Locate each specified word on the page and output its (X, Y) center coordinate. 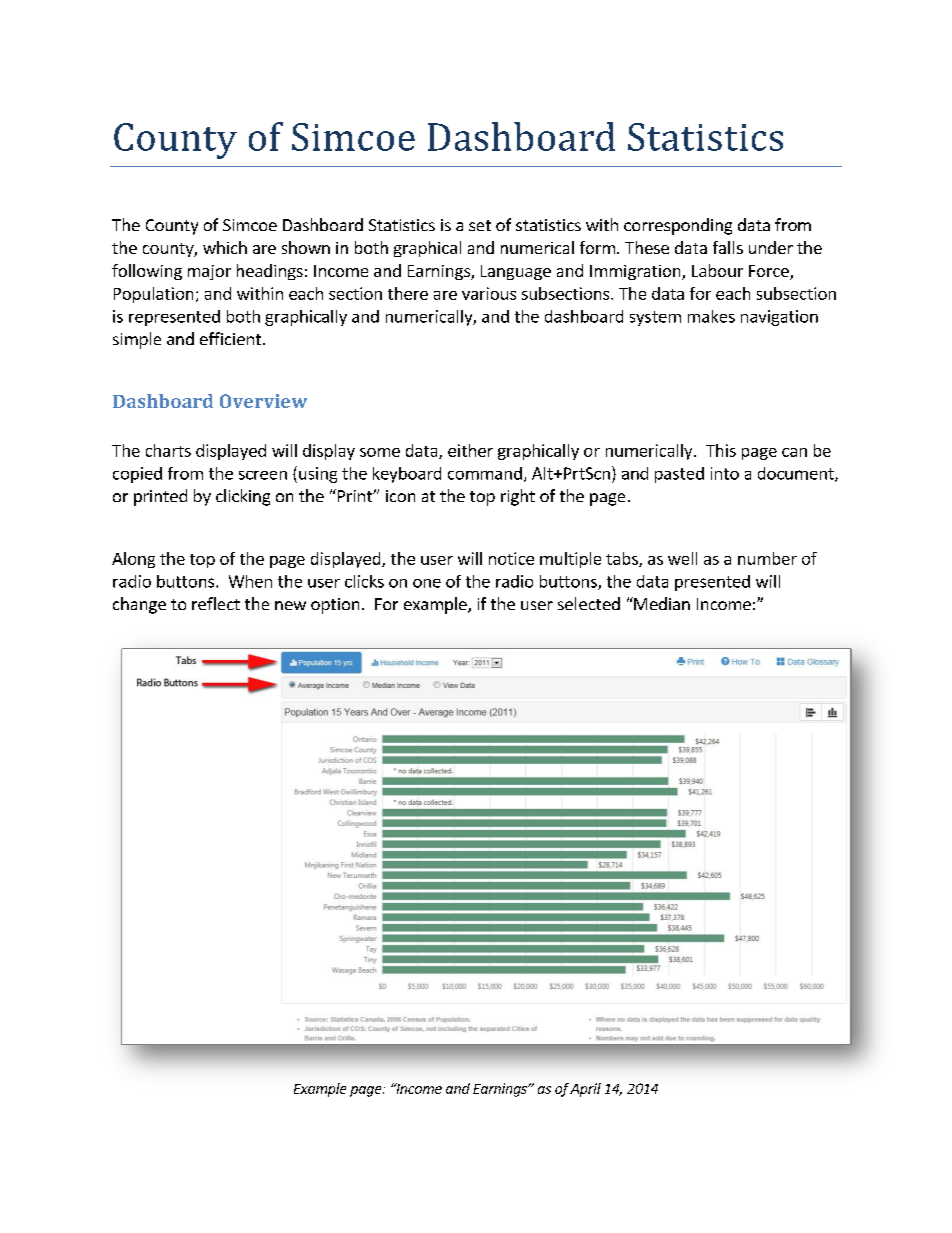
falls (728, 247)
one (427, 583)
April (585, 1090)
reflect (216, 603)
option (335, 606)
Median (661, 603)
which (225, 247)
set (480, 225)
